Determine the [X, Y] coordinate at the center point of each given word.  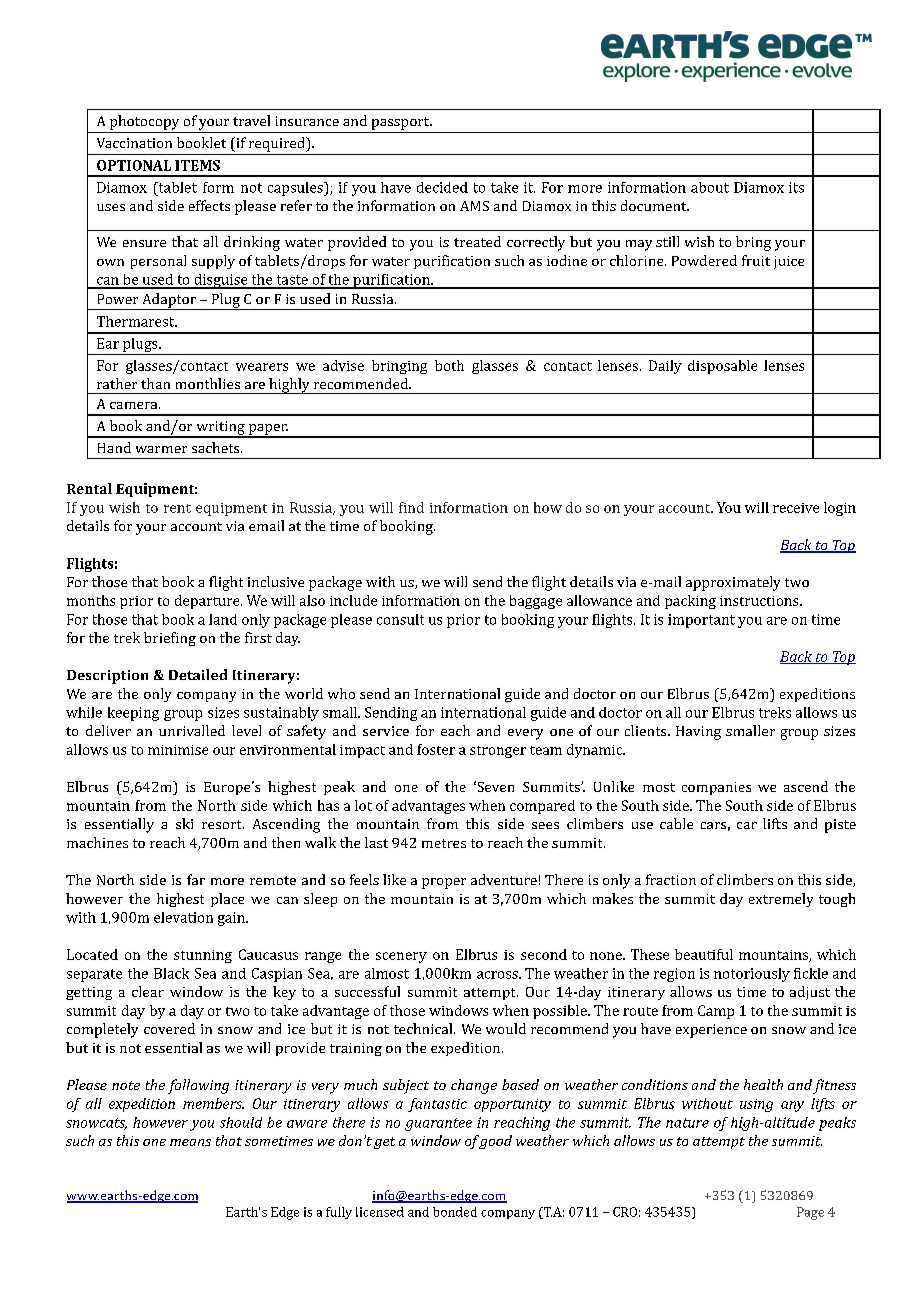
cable [676, 823]
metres [444, 843]
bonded [455, 1212]
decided [442, 187]
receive [796, 508]
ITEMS [197, 165]
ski [184, 823]
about [710, 187]
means [190, 1142]
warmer [161, 449]
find [411, 507]
